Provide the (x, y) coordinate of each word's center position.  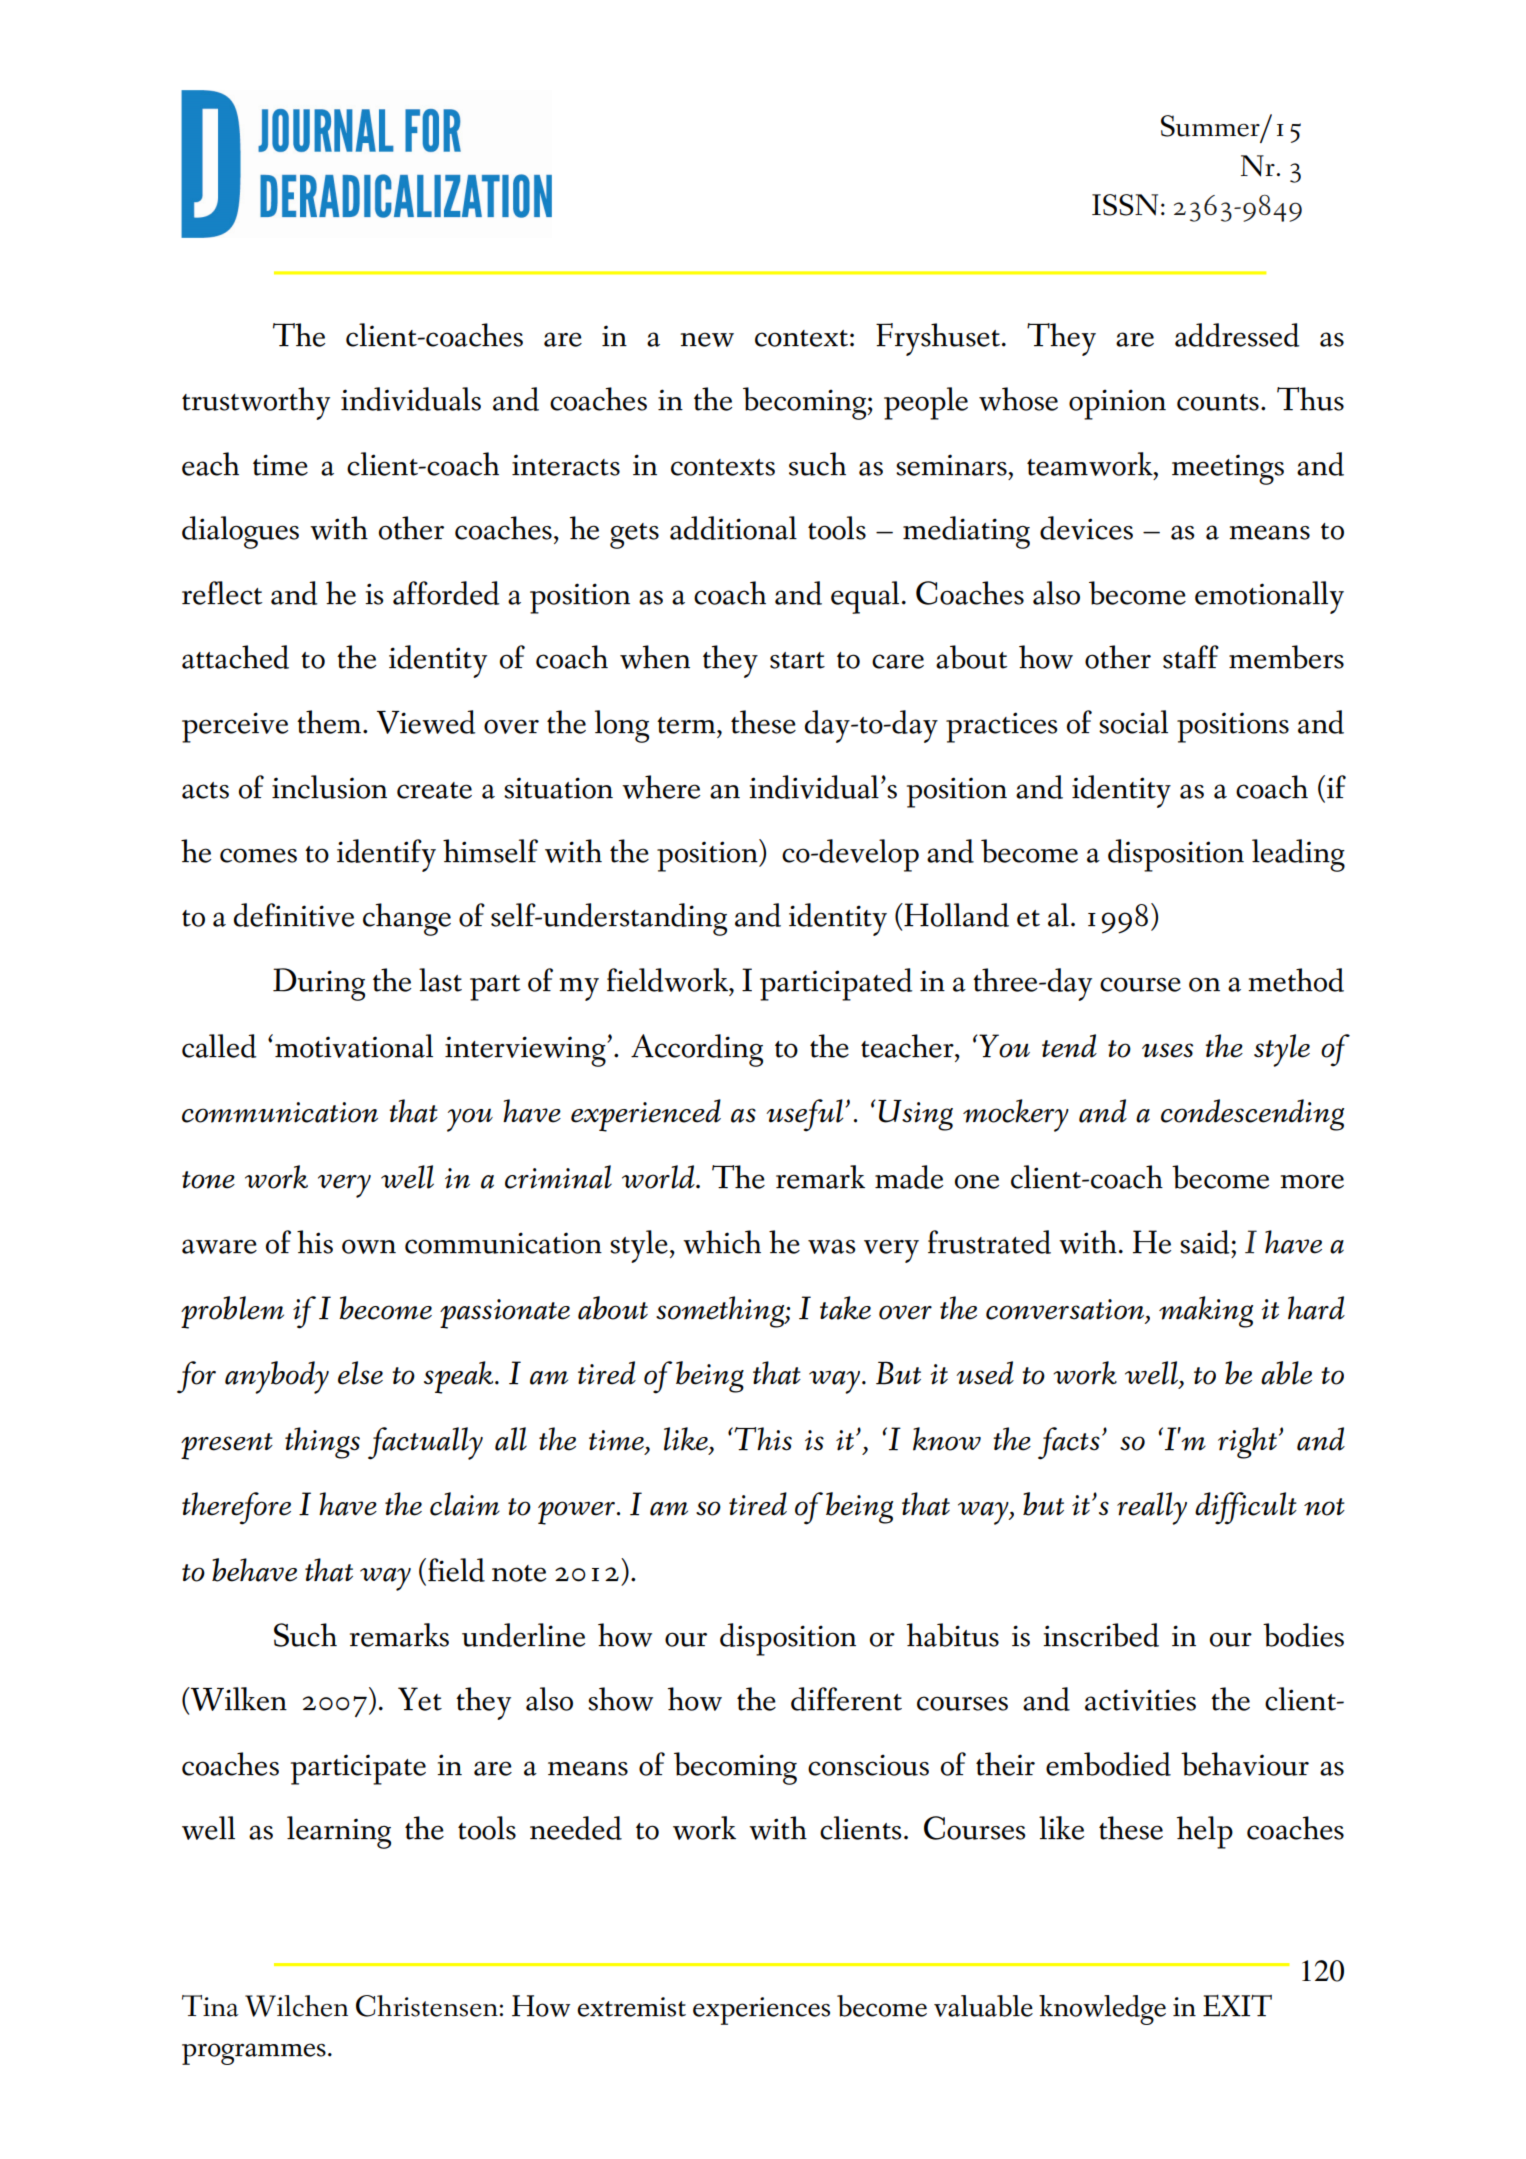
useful (806, 1115)
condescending (1252, 1115)
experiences (761, 2011)
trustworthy (256, 403)
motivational (354, 1046)
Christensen (427, 2006)
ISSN (1125, 205)
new (707, 339)
